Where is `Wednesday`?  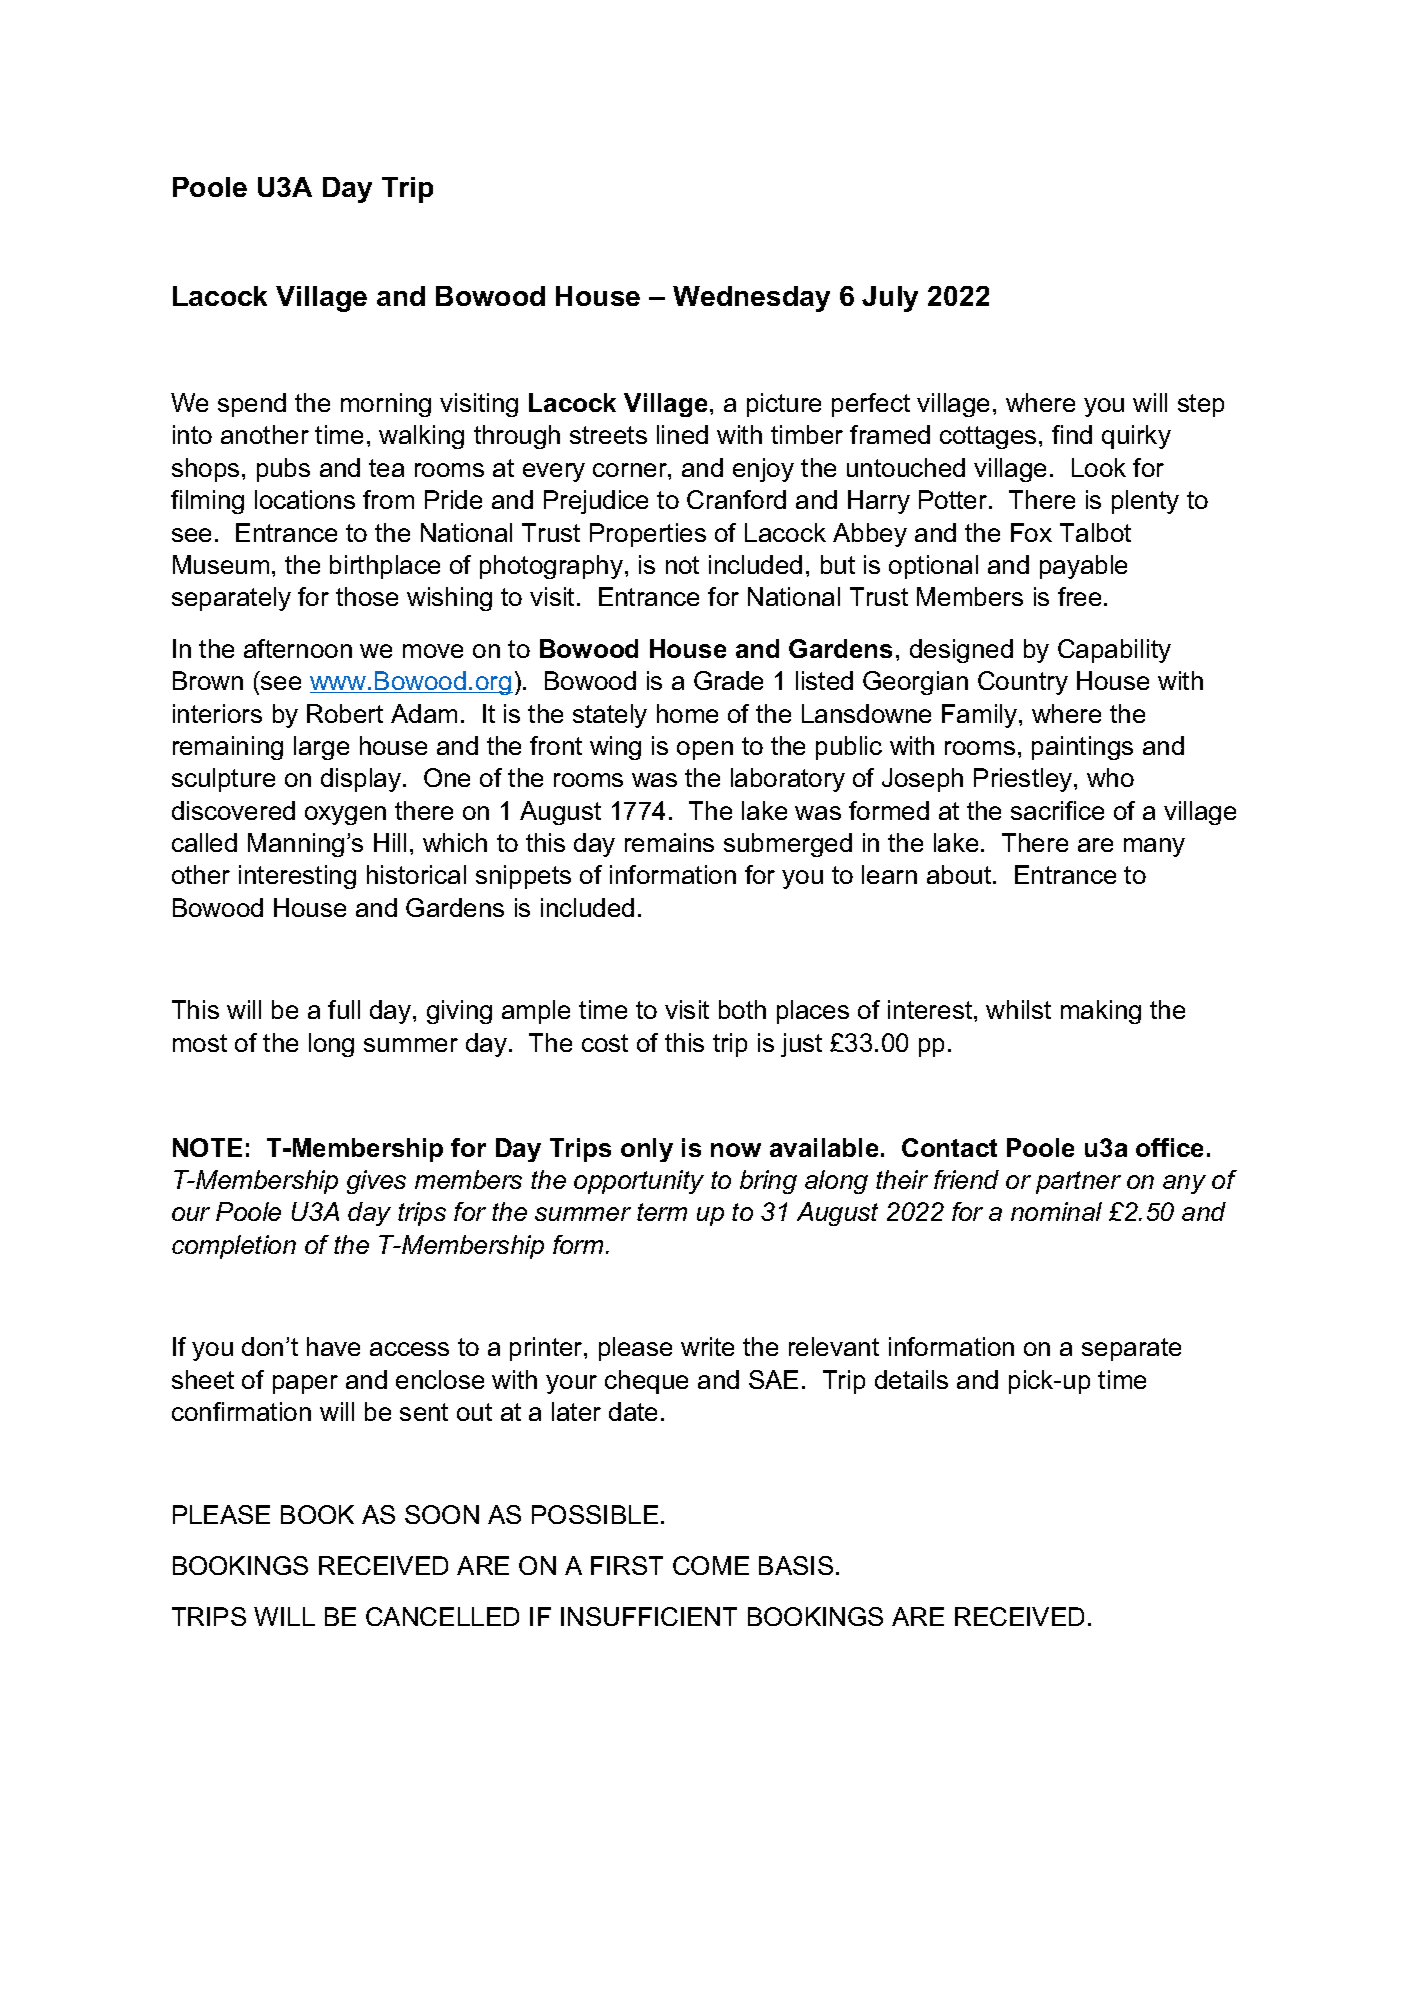 Wednesday is located at coordinates (751, 299).
